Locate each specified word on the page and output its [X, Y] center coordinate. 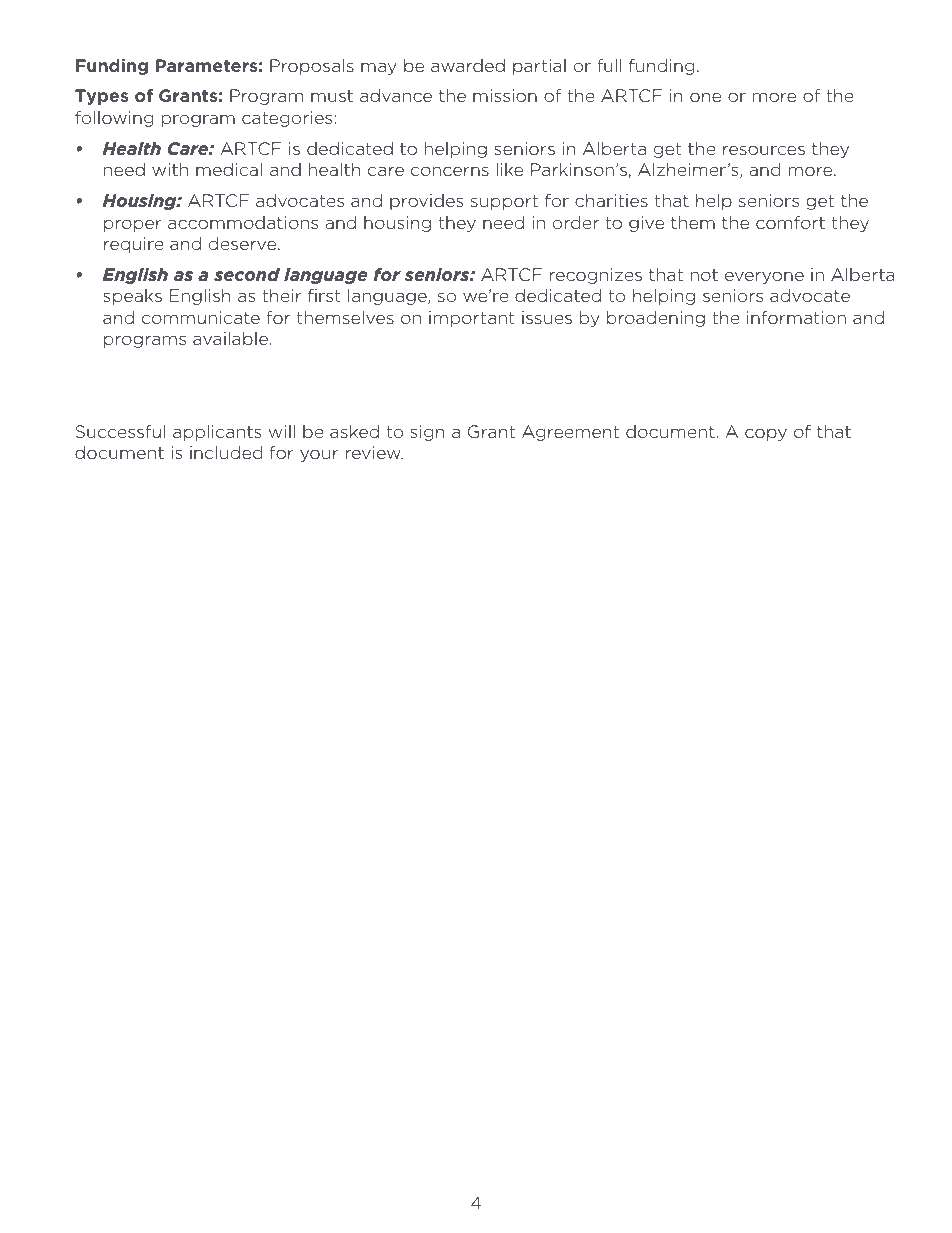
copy [766, 434]
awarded [468, 65]
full [609, 65]
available [230, 338]
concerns [450, 171]
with [170, 169]
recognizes [596, 276]
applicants [217, 433]
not [704, 275]
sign [427, 433]
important [471, 319]
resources [764, 150]
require [134, 245]
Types [101, 97]
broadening [656, 319]
